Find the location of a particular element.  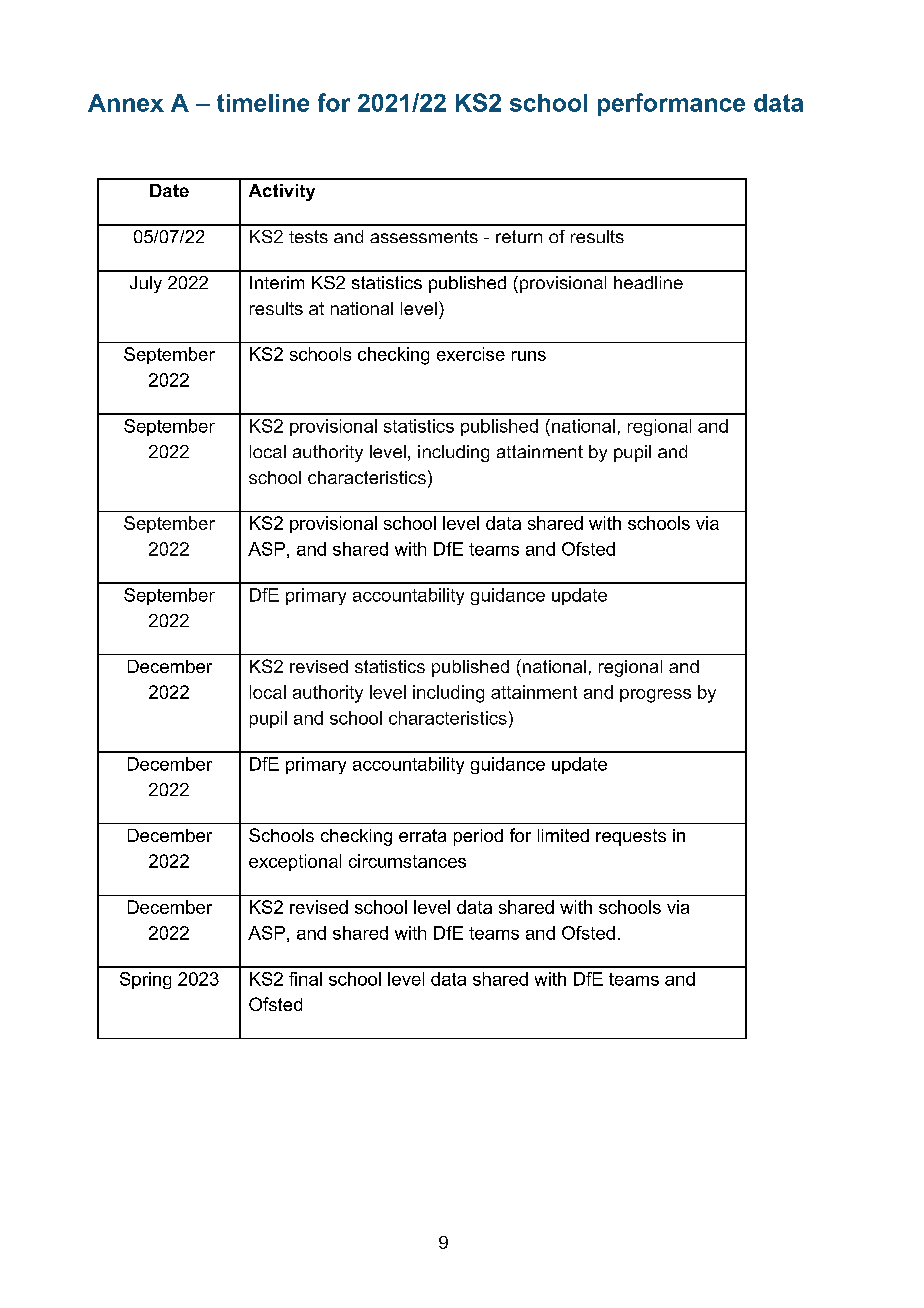

exercise is located at coordinates (471, 354).
